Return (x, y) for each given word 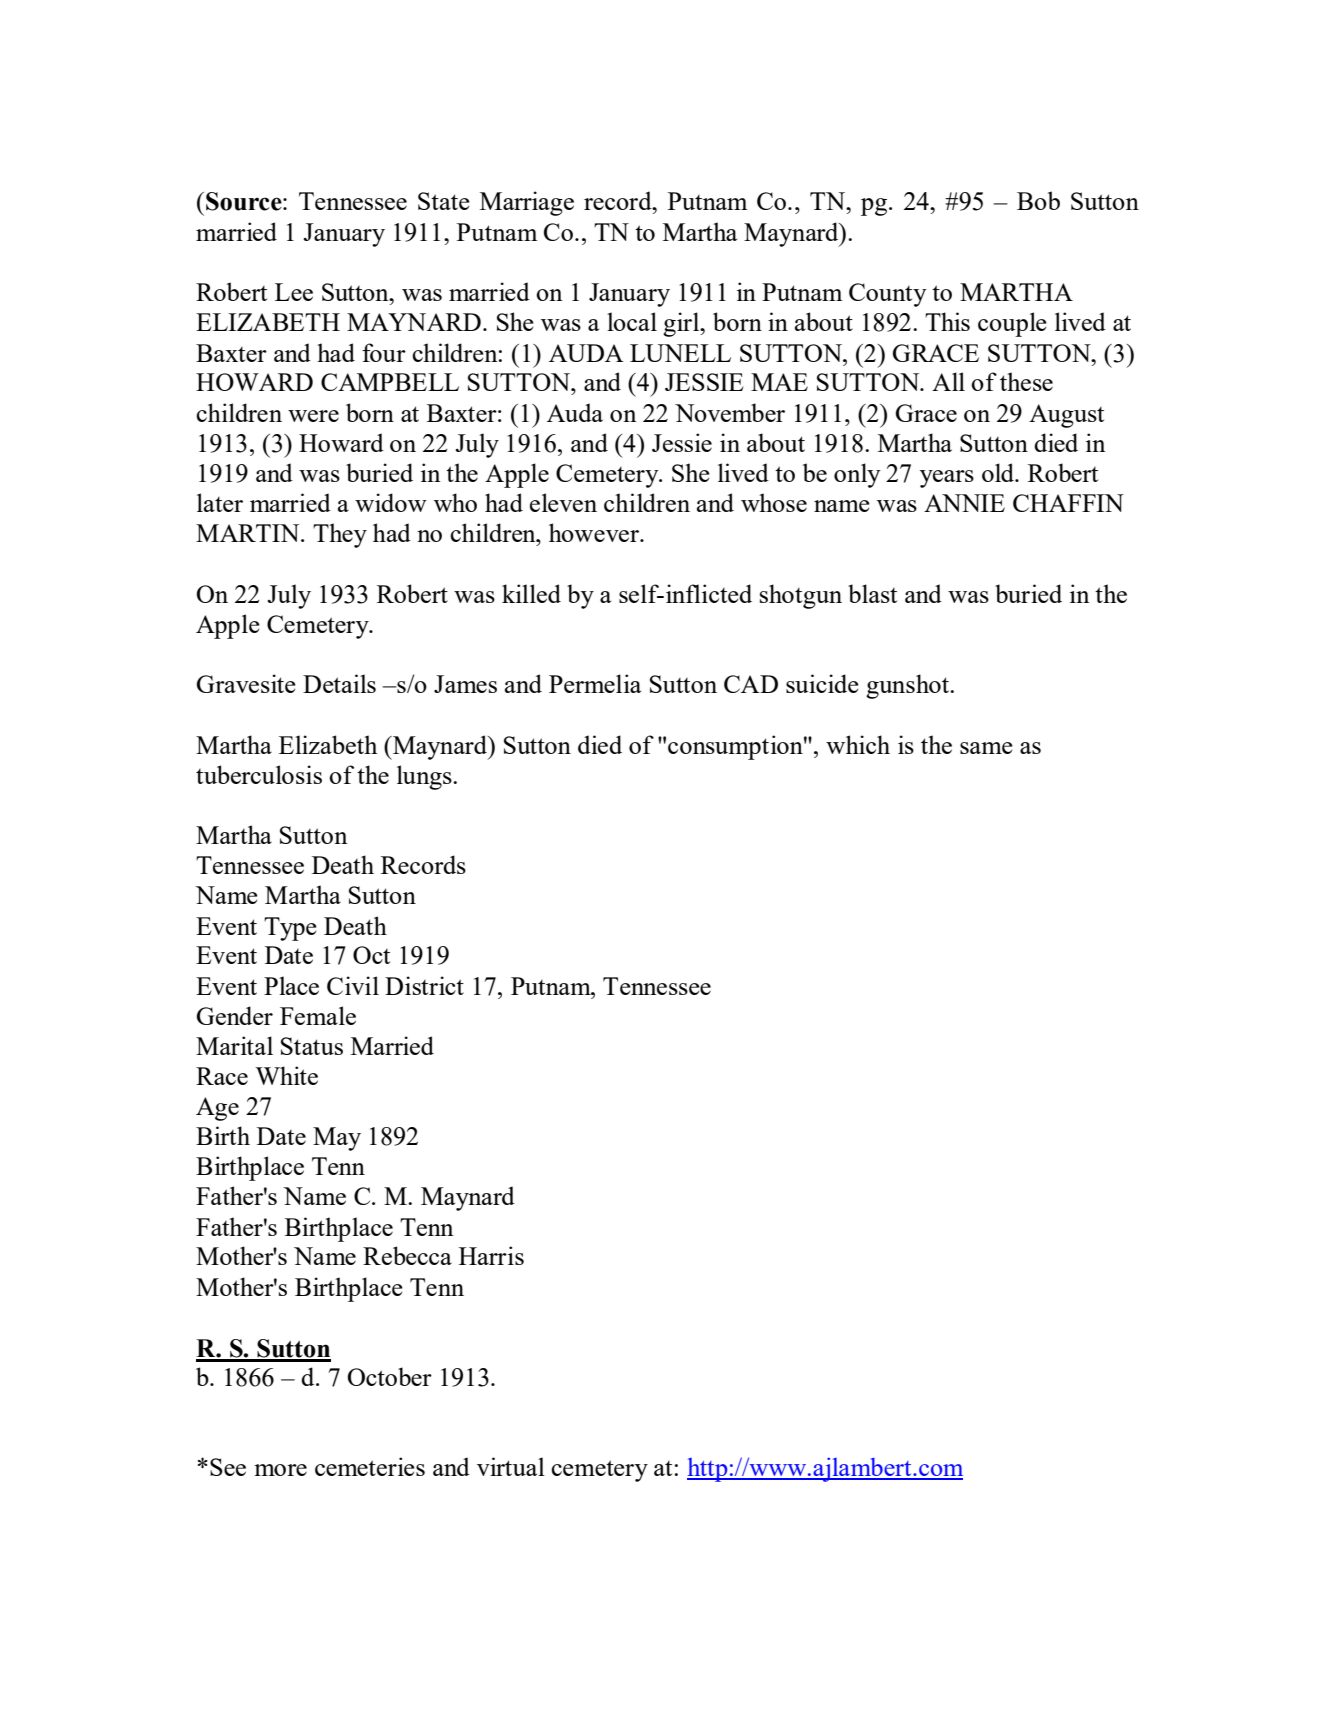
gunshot (908, 686)
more (280, 1470)
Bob (1038, 200)
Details (339, 683)
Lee (294, 292)
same (986, 748)
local (632, 321)
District (424, 985)
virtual (511, 1466)
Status (312, 1046)
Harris (491, 1255)
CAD (751, 684)
